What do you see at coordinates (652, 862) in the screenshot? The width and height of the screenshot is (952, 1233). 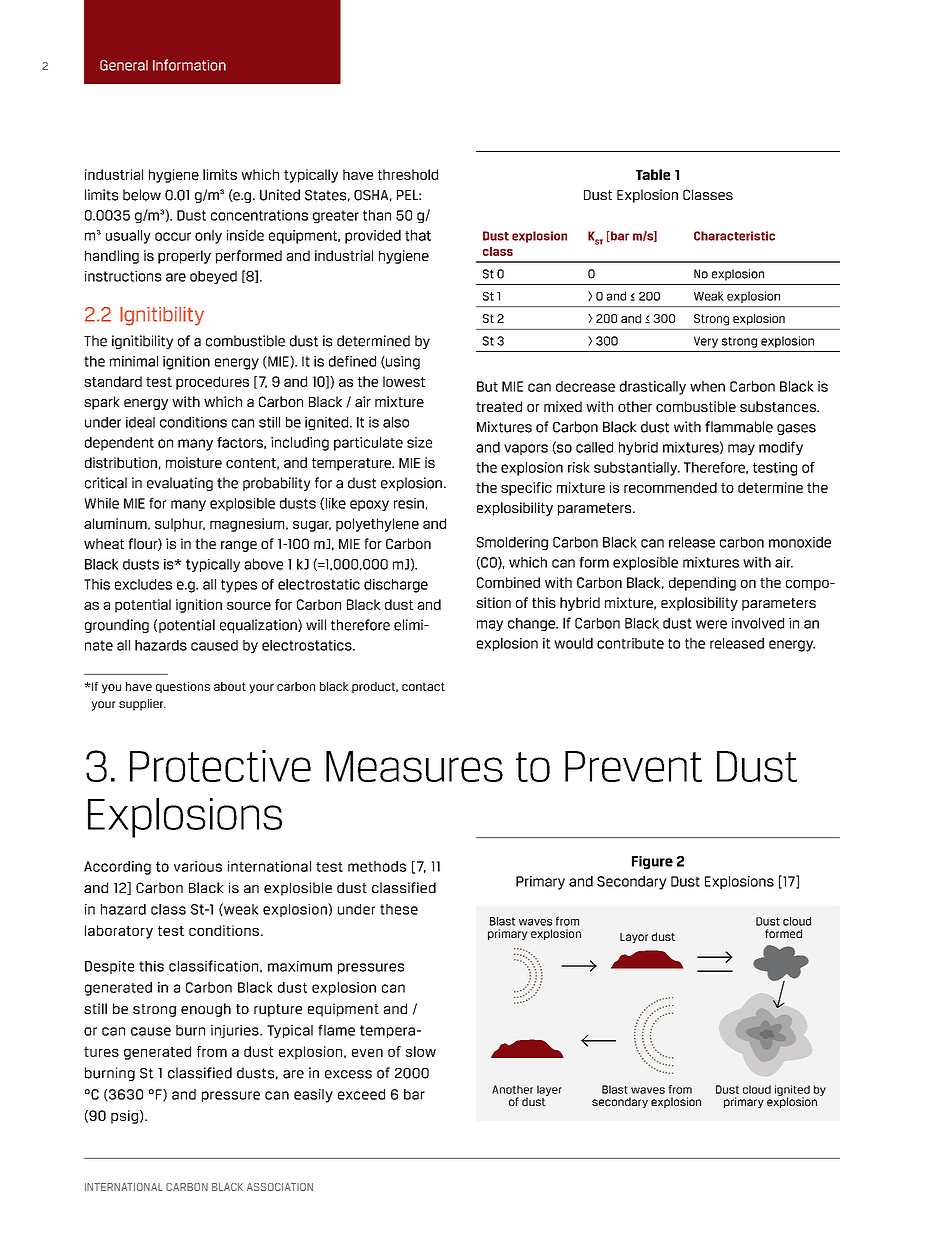 I see `Figure` at bounding box center [652, 862].
